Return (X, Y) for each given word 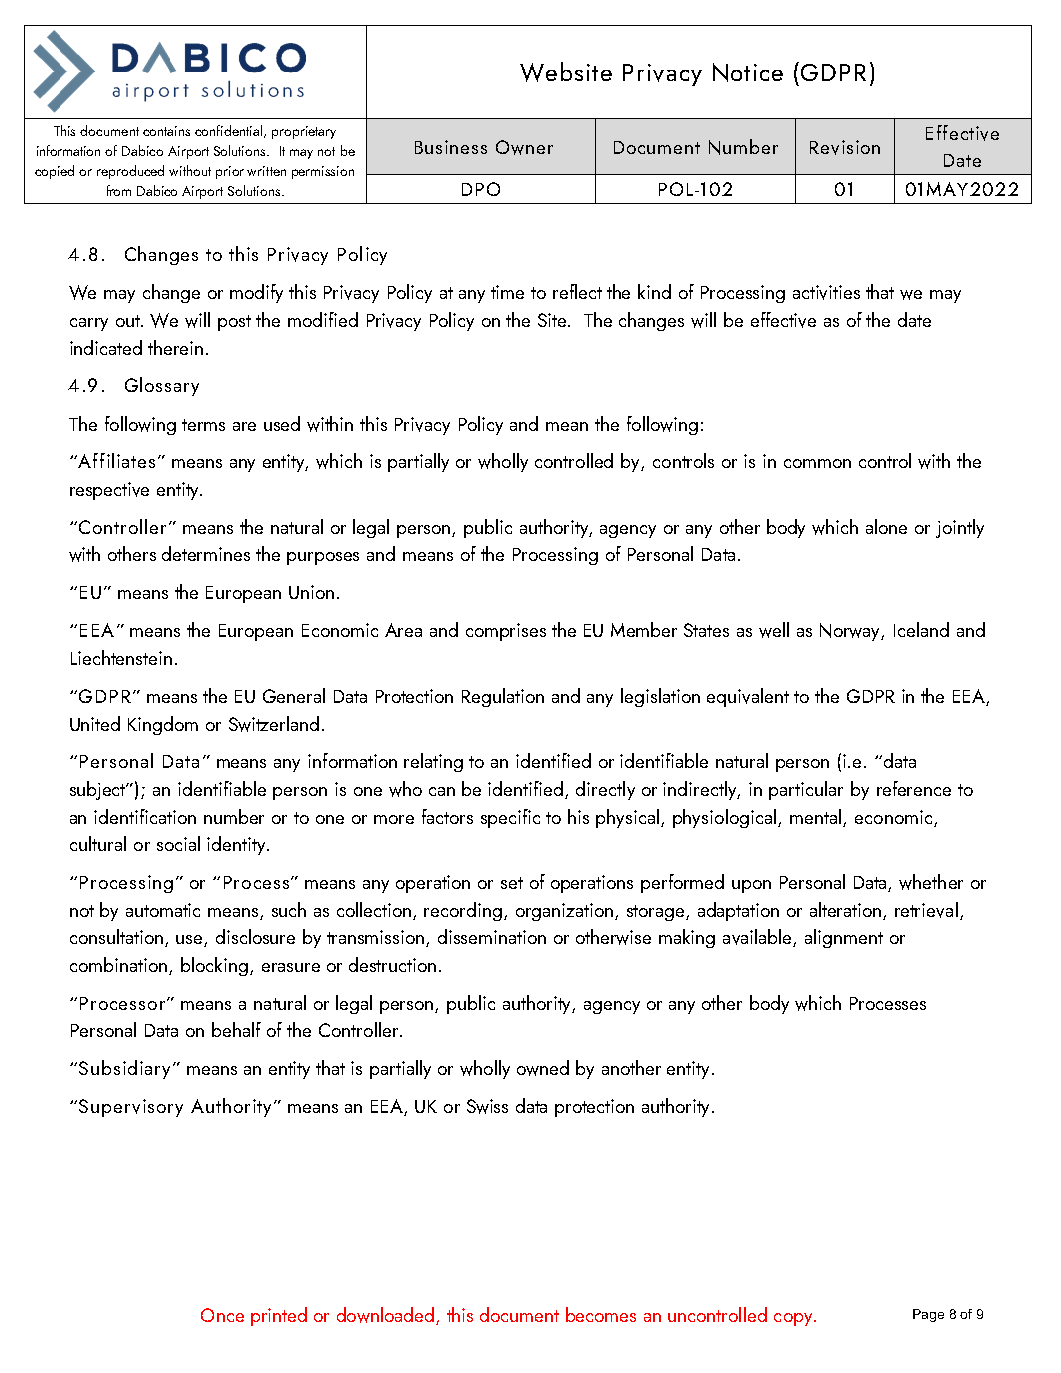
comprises (506, 632)
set (512, 883)
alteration (845, 909)
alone (886, 526)
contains (166, 131)
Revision (845, 147)
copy (793, 1319)
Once (222, 1315)
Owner (524, 147)
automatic (163, 910)
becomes (601, 1314)
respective (109, 491)
